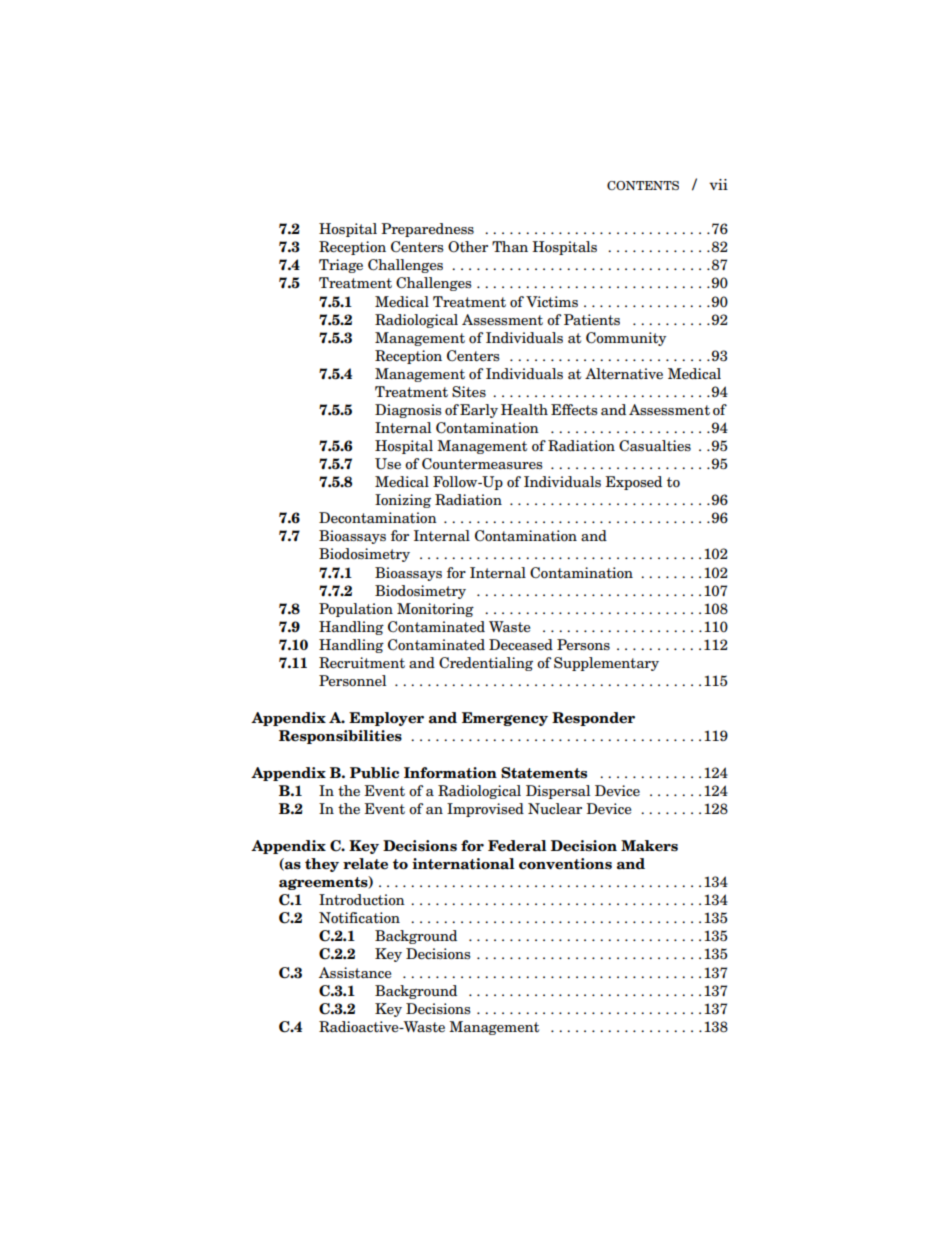 This page has width=952, height=1233. I want to click on Preparedness, so click(427, 230).
